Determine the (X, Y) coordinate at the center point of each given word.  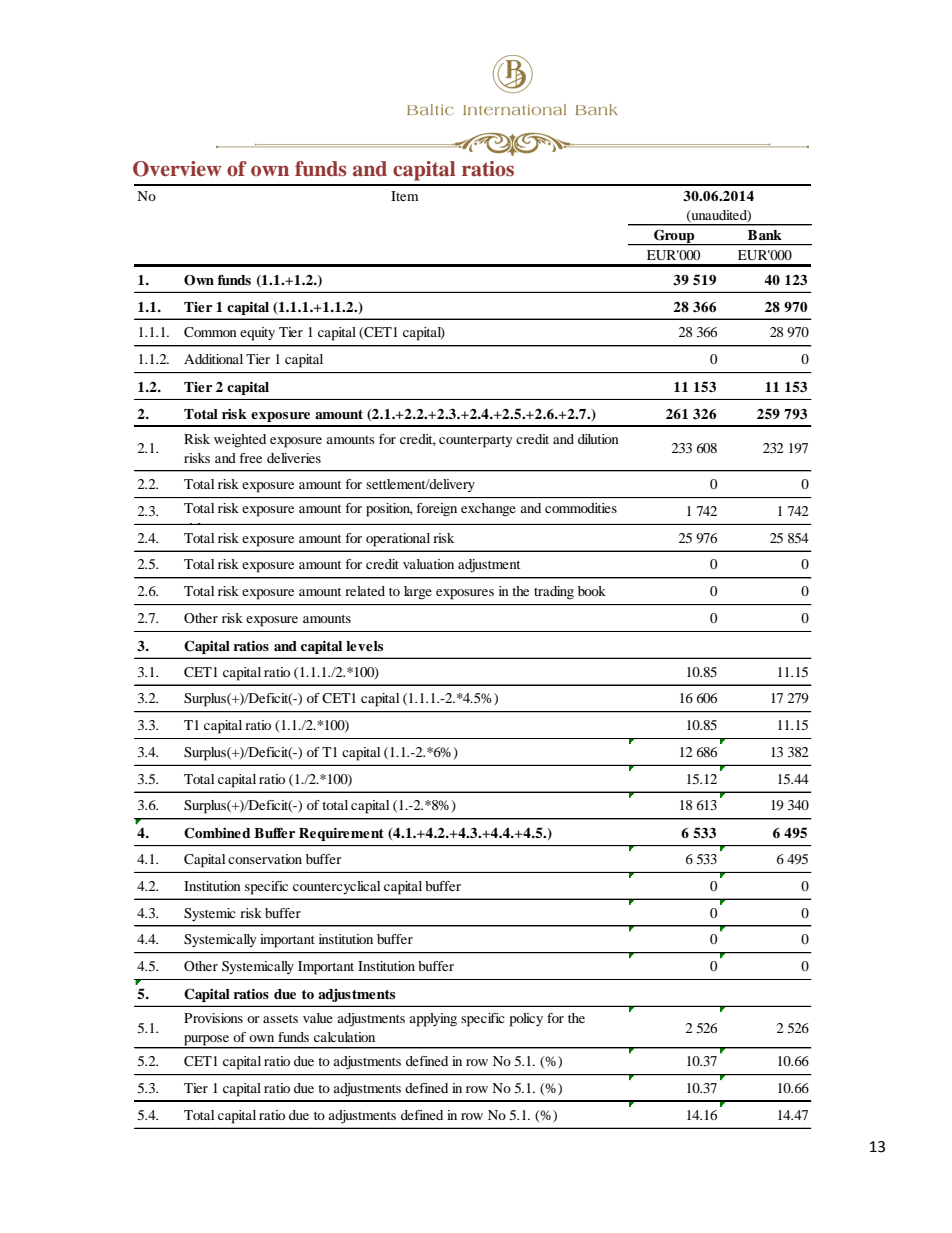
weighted (240, 441)
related (365, 591)
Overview (177, 169)
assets (280, 1019)
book (592, 591)
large (418, 593)
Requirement (341, 834)
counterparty (476, 442)
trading (554, 593)
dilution (598, 439)
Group (674, 237)
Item (404, 196)
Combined (217, 833)
